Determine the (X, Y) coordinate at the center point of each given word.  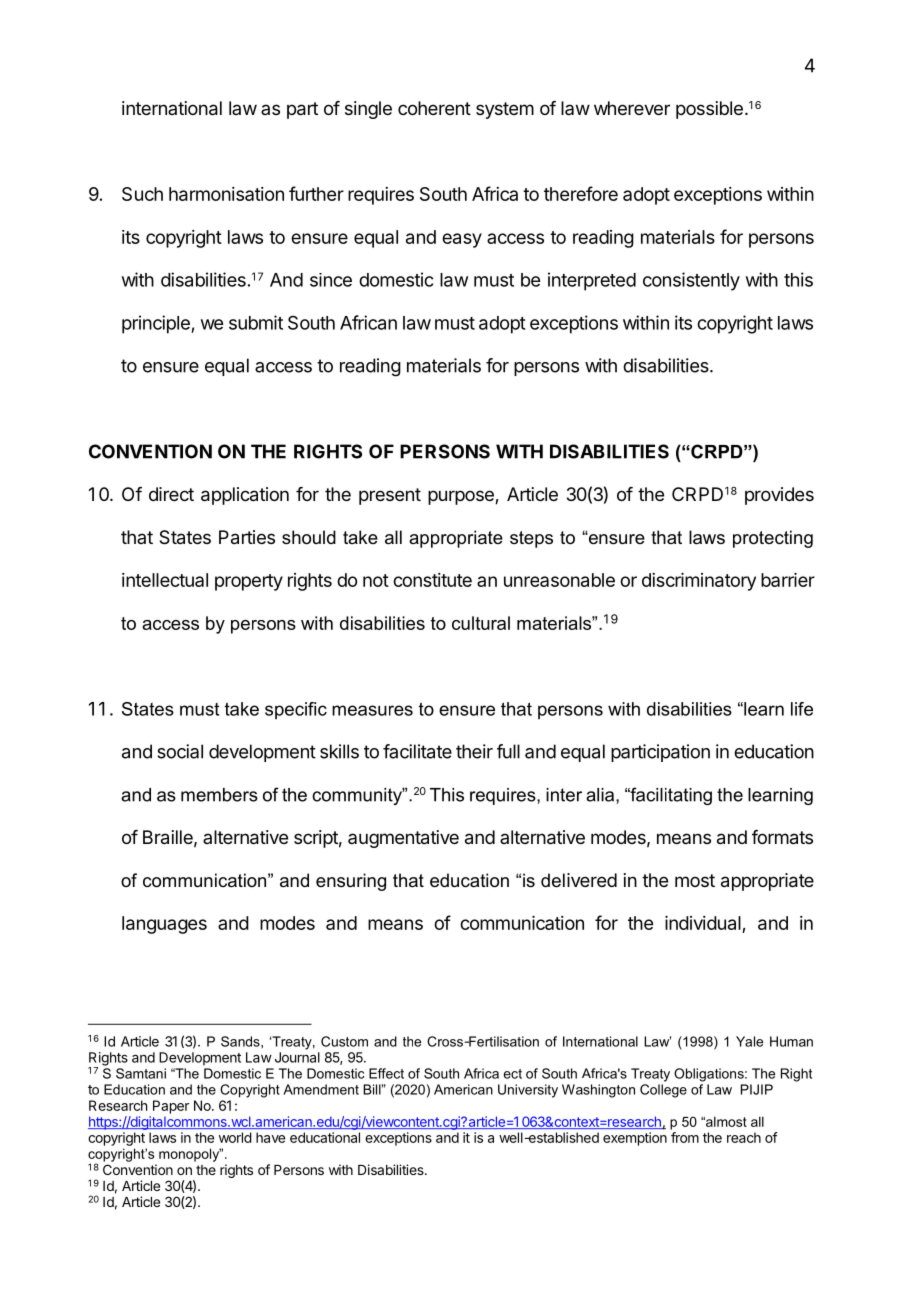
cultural (481, 623)
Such (142, 194)
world (235, 1137)
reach (744, 1137)
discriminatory (699, 582)
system (505, 110)
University (528, 1091)
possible (709, 110)
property (249, 582)
